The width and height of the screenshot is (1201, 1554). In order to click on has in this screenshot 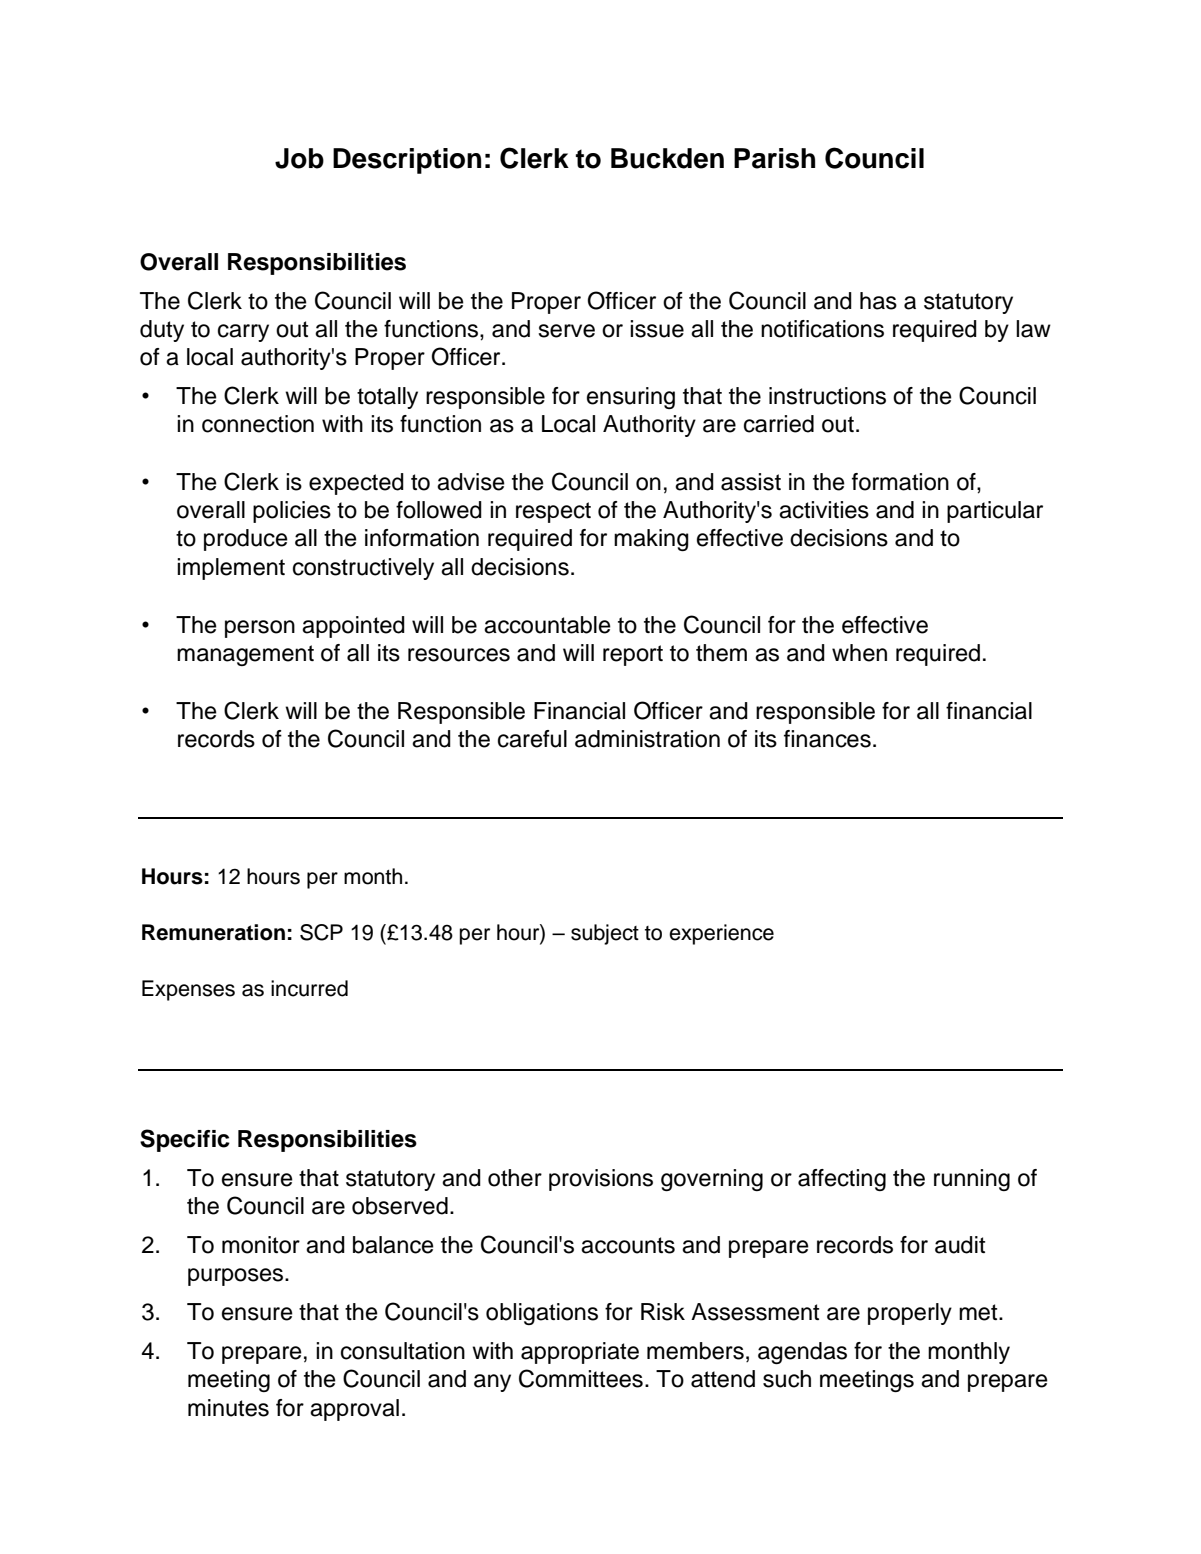, I will do `click(878, 301)`.
